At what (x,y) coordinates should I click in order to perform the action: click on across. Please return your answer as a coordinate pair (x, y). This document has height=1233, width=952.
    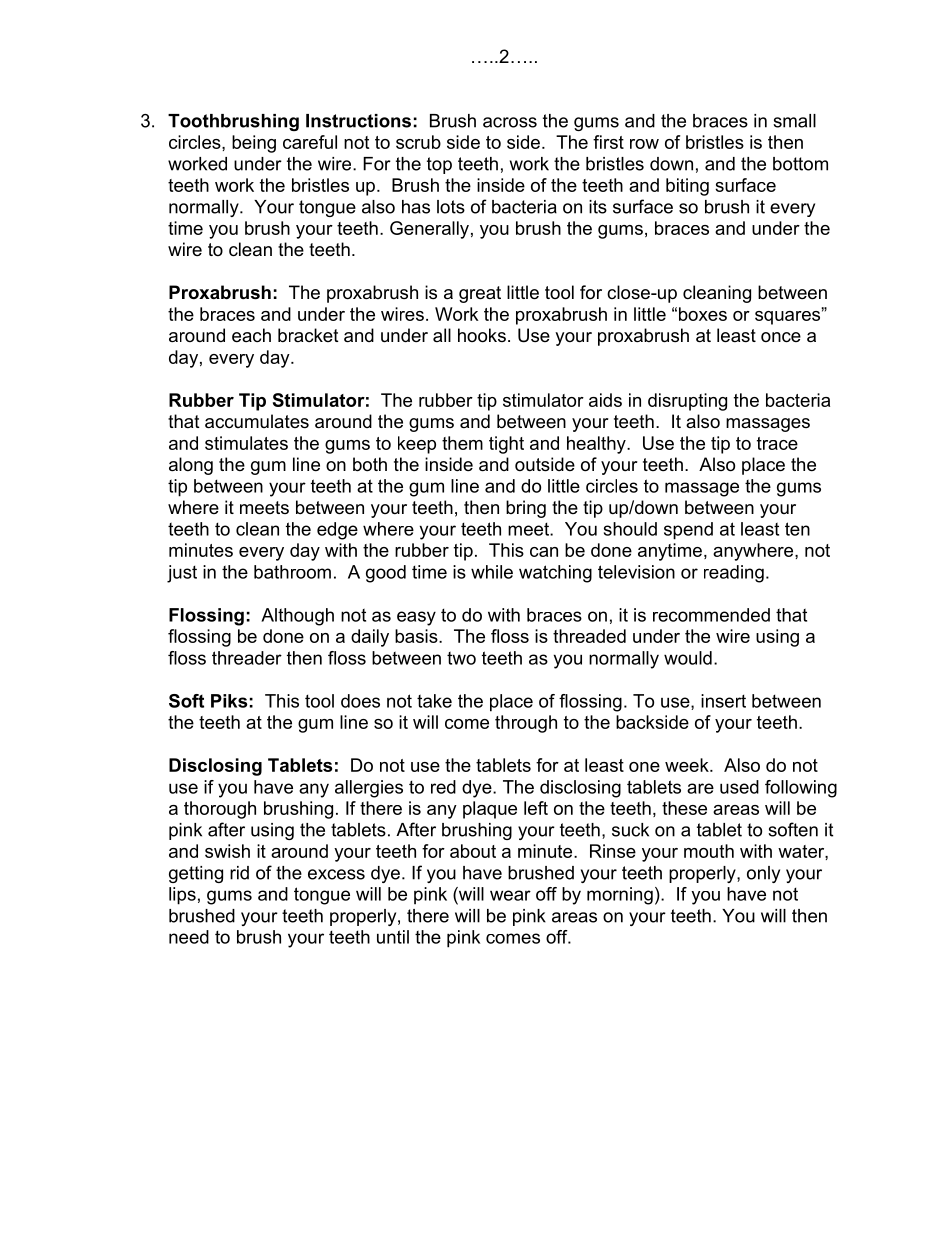
    Looking at the image, I should click on (510, 122).
